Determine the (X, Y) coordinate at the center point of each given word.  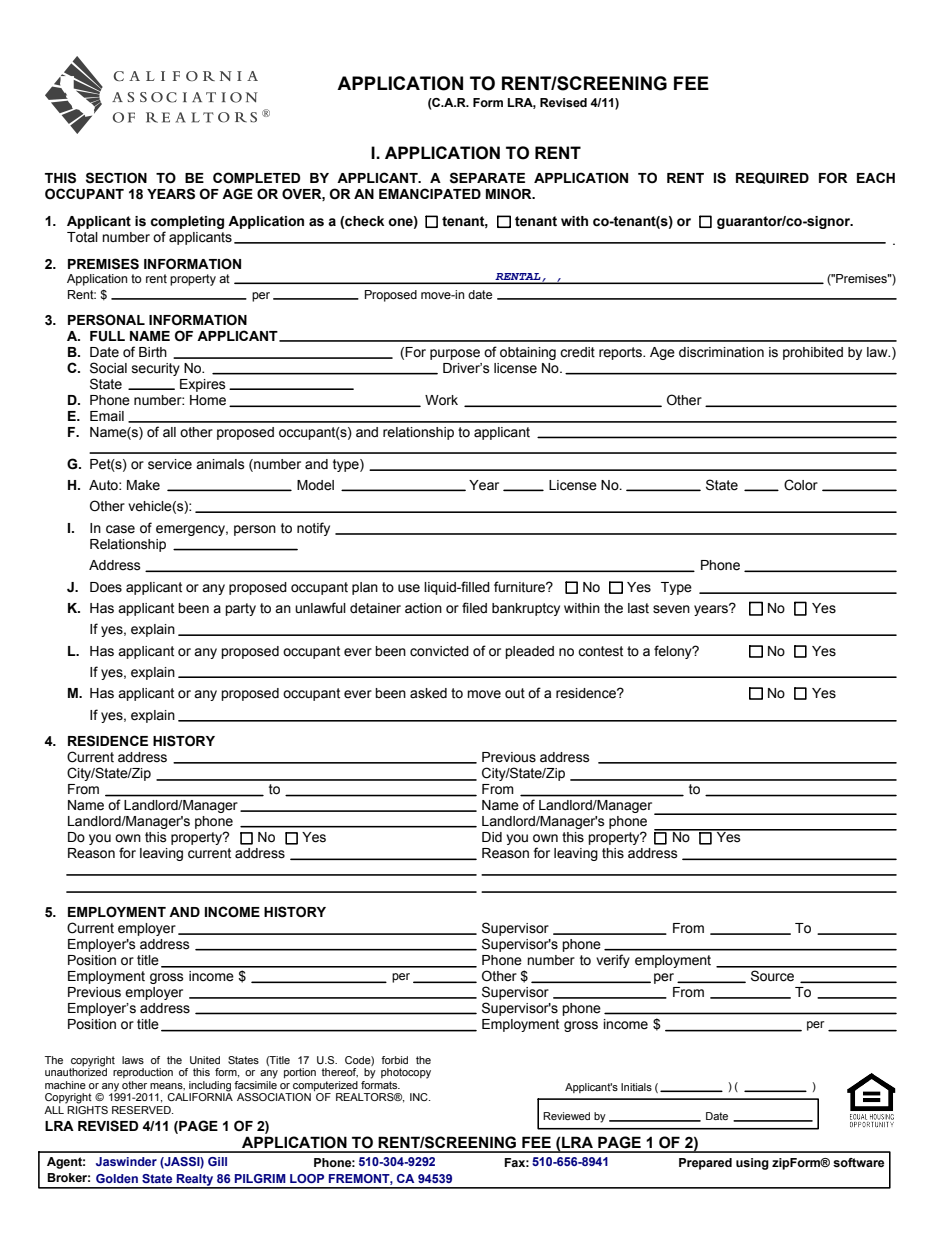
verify (613, 961)
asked (428, 693)
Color (801, 485)
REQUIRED (772, 178)
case (120, 529)
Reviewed (566, 1116)
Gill (217, 1161)
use (409, 588)
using (752, 1164)
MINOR (510, 194)
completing (187, 222)
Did (492, 837)
